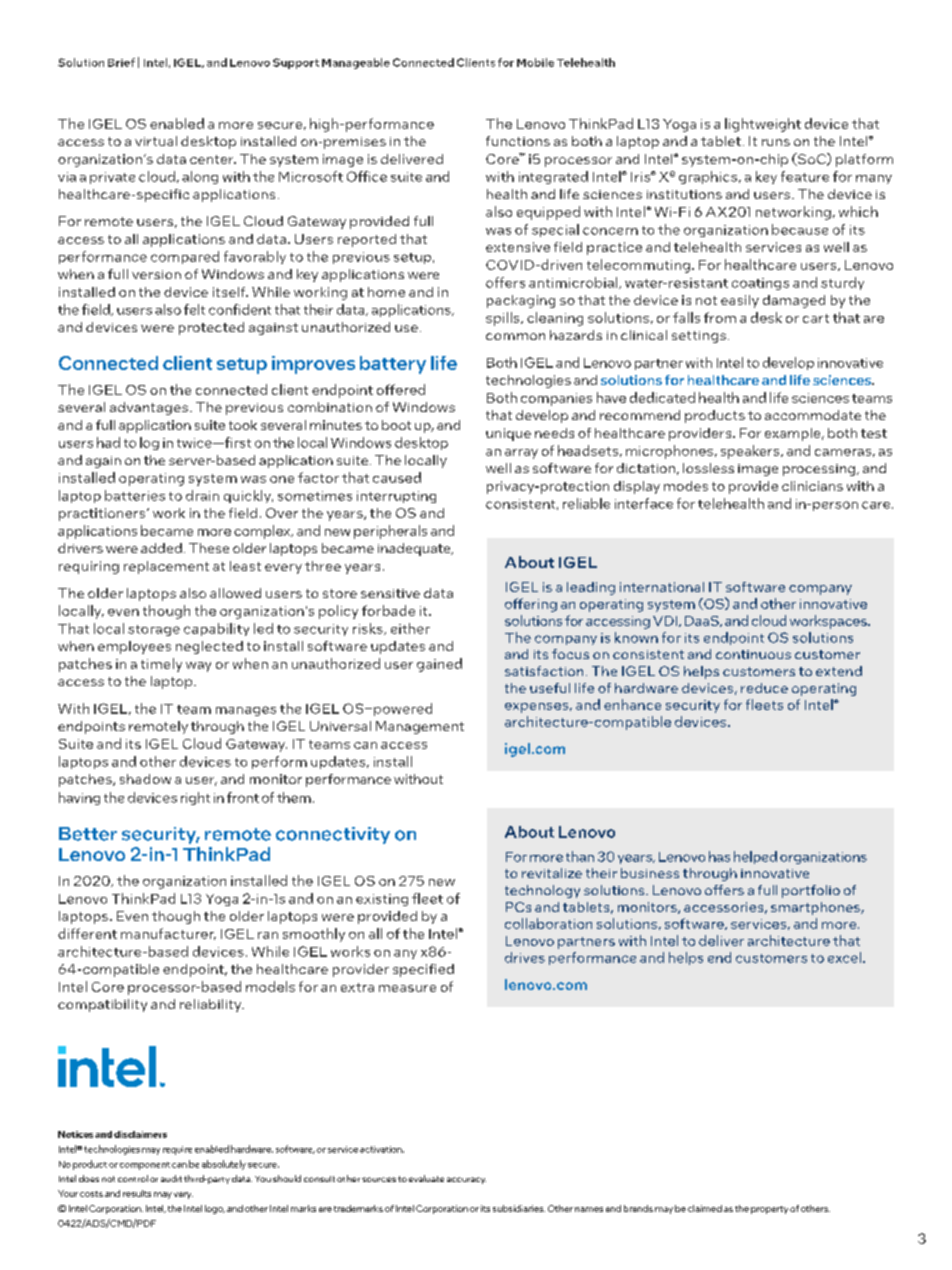 The width and height of the page is (952, 1270). I want to click on storage, so click(154, 630).
